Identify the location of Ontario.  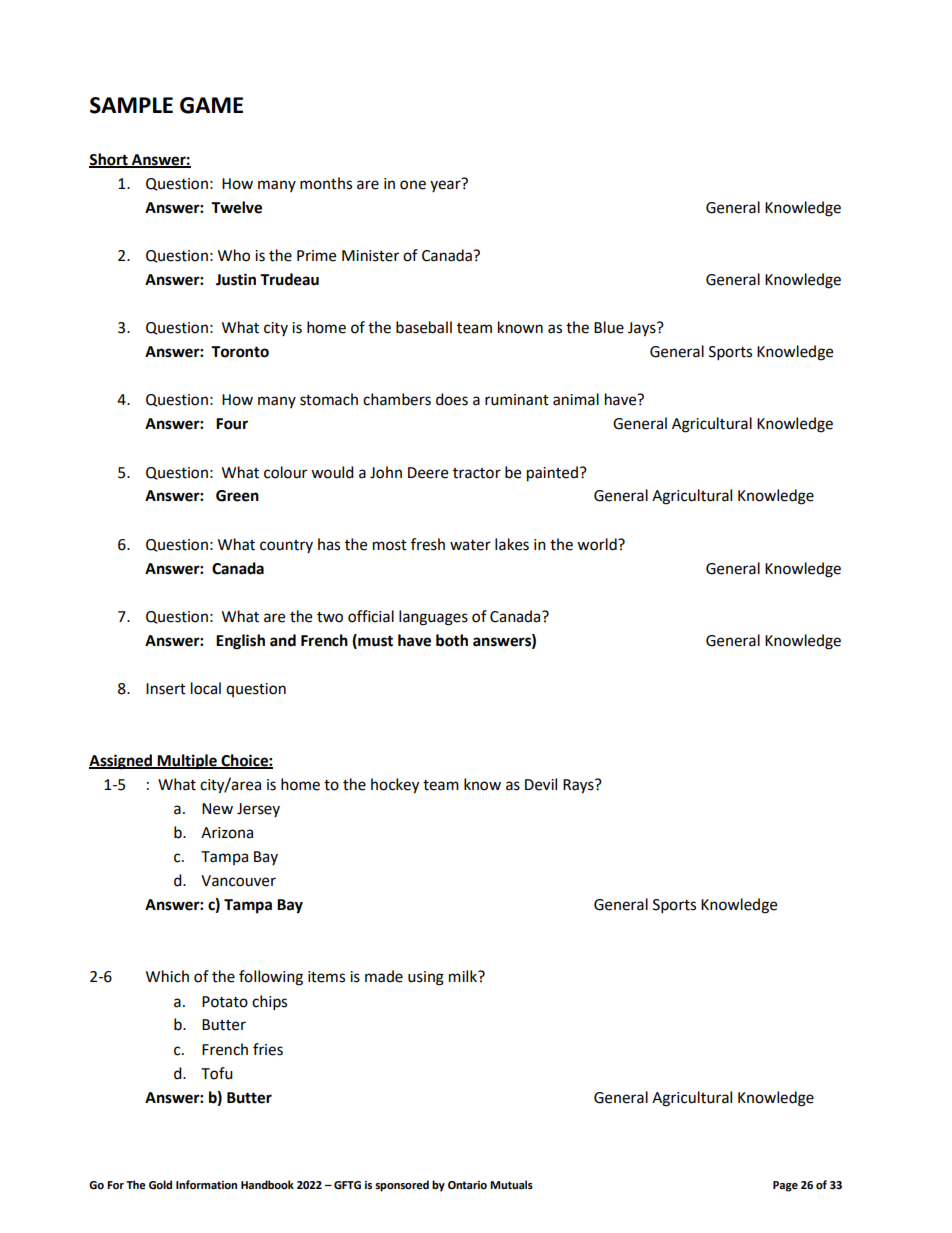
(467, 1185).
